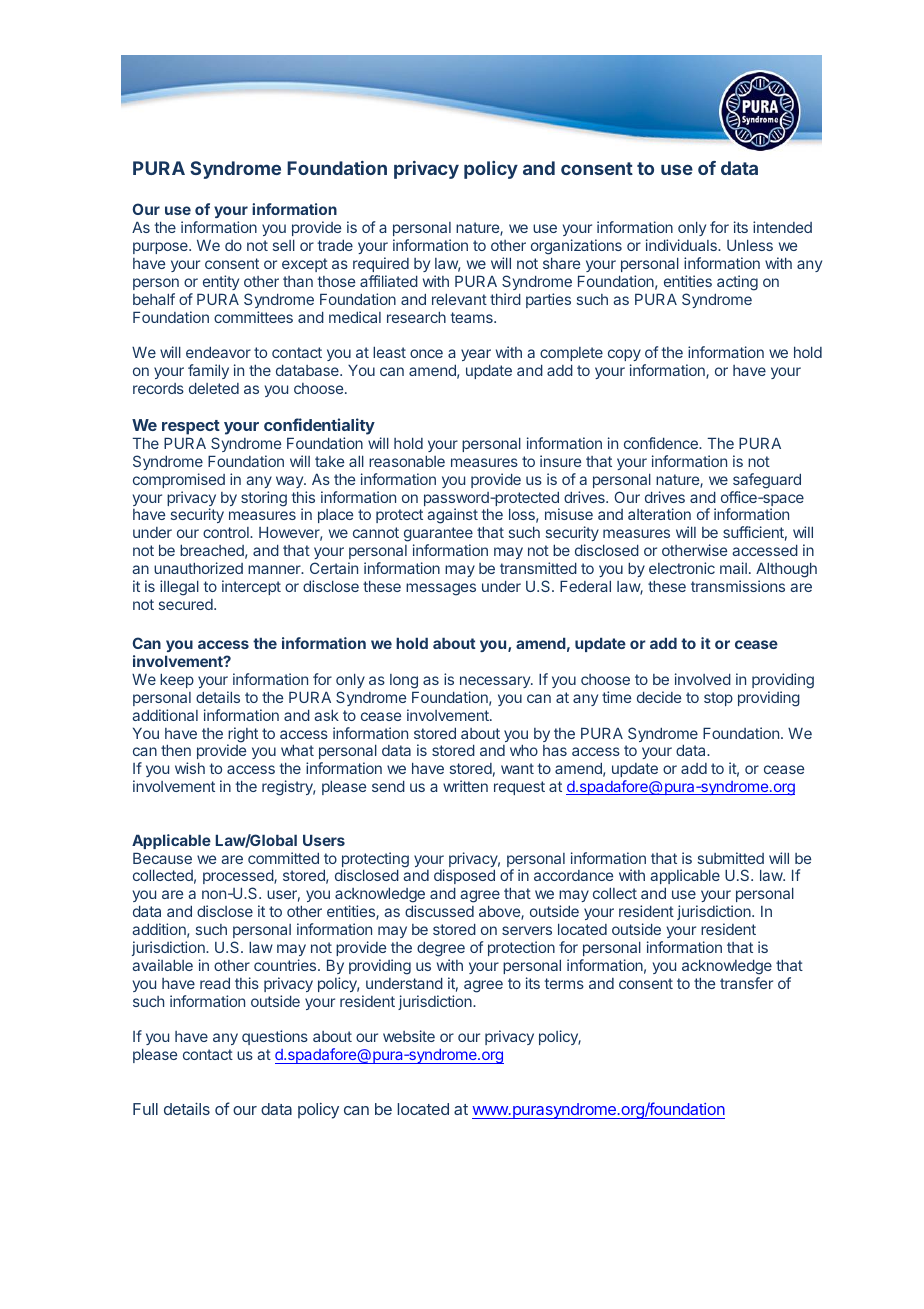 The image size is (924, 1309). I want to click on wish, so click(190, 768).
